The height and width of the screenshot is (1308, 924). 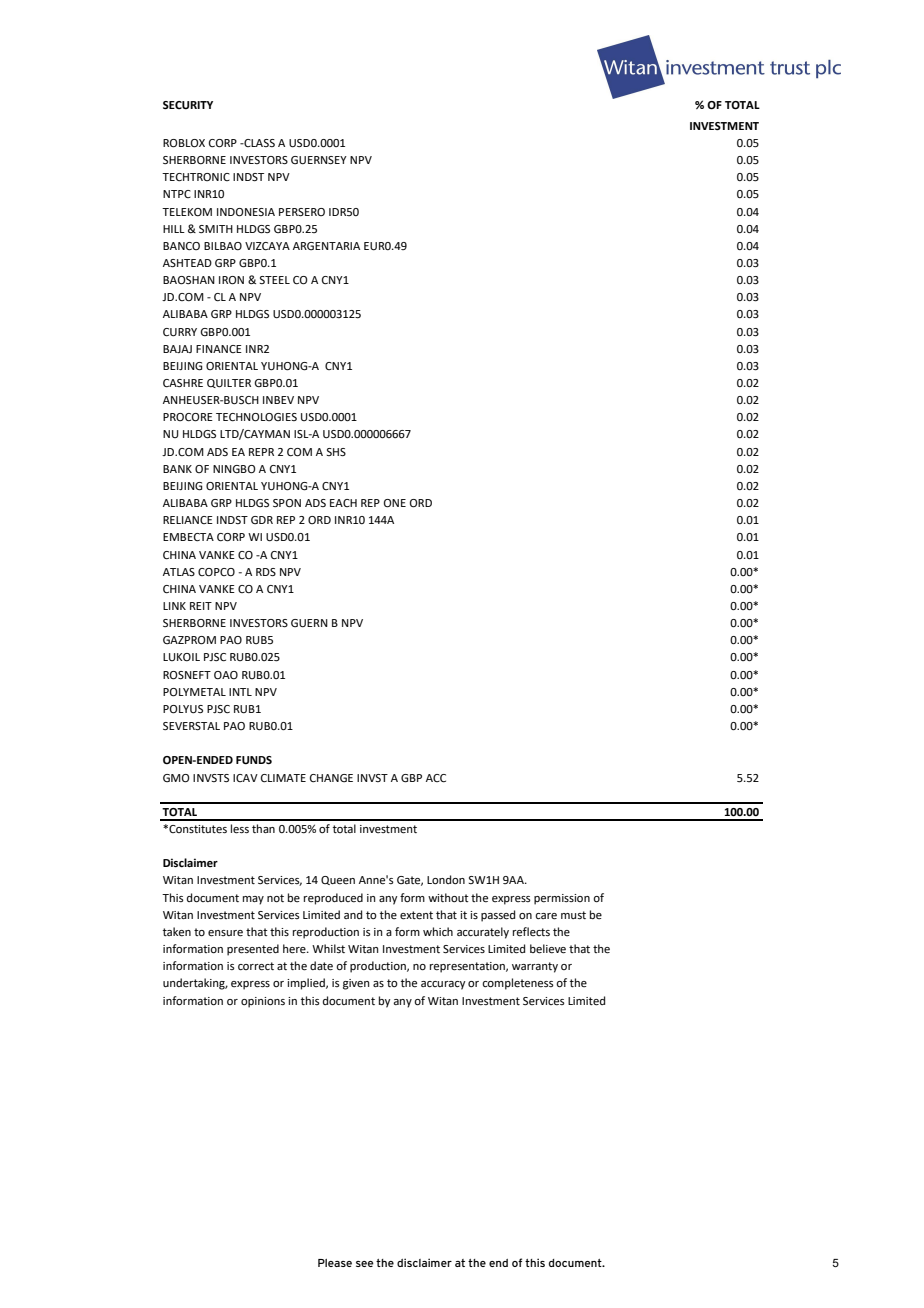 What do you see at coordinates (184, 143) in the screenshot?
I see `ROBLOX` at bounding box center [184, 143].
